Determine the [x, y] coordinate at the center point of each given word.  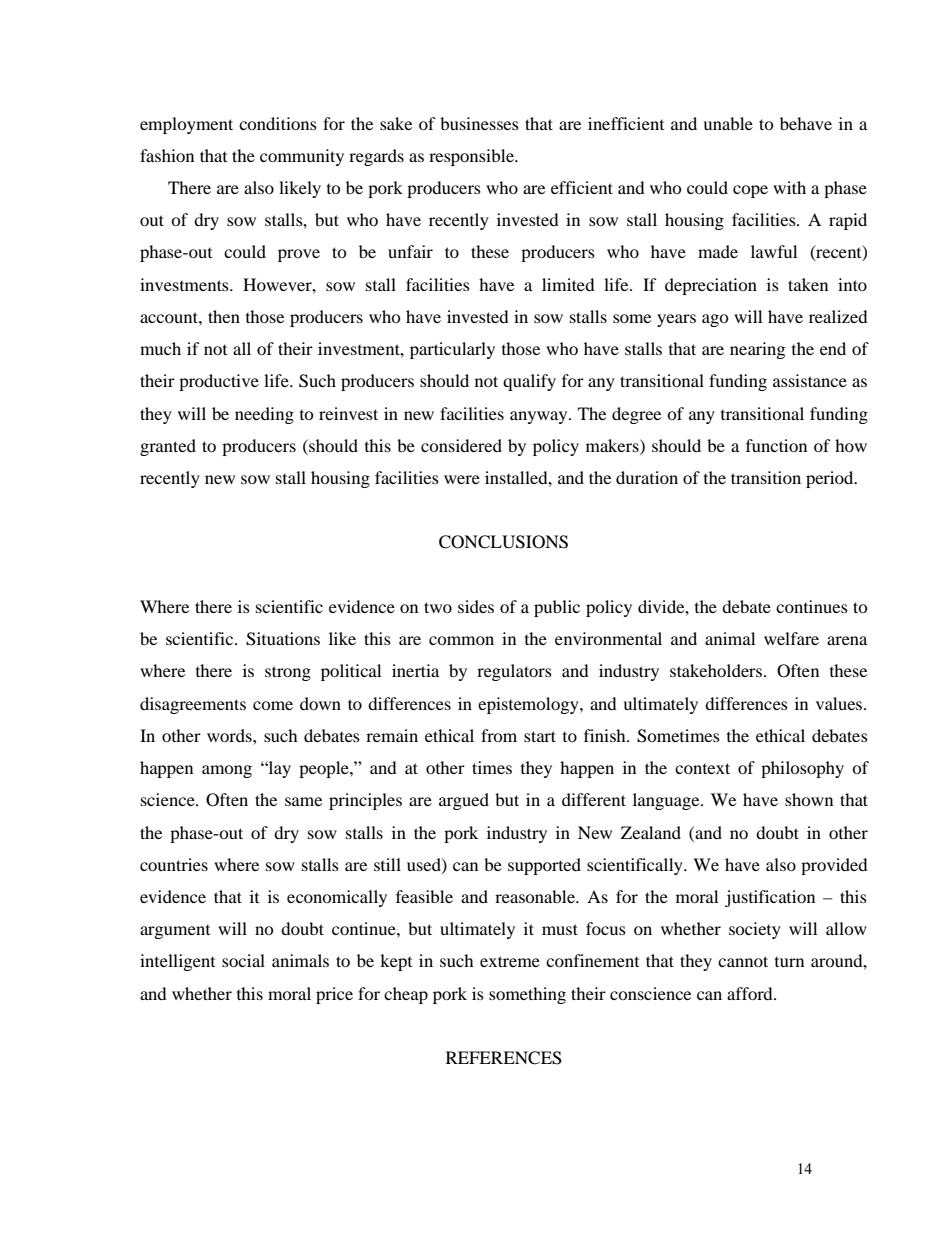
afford [751, 993]
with [789, 187]
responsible [472, 157]
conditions [278, 123]
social [243, 960]
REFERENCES [504, 1058]
